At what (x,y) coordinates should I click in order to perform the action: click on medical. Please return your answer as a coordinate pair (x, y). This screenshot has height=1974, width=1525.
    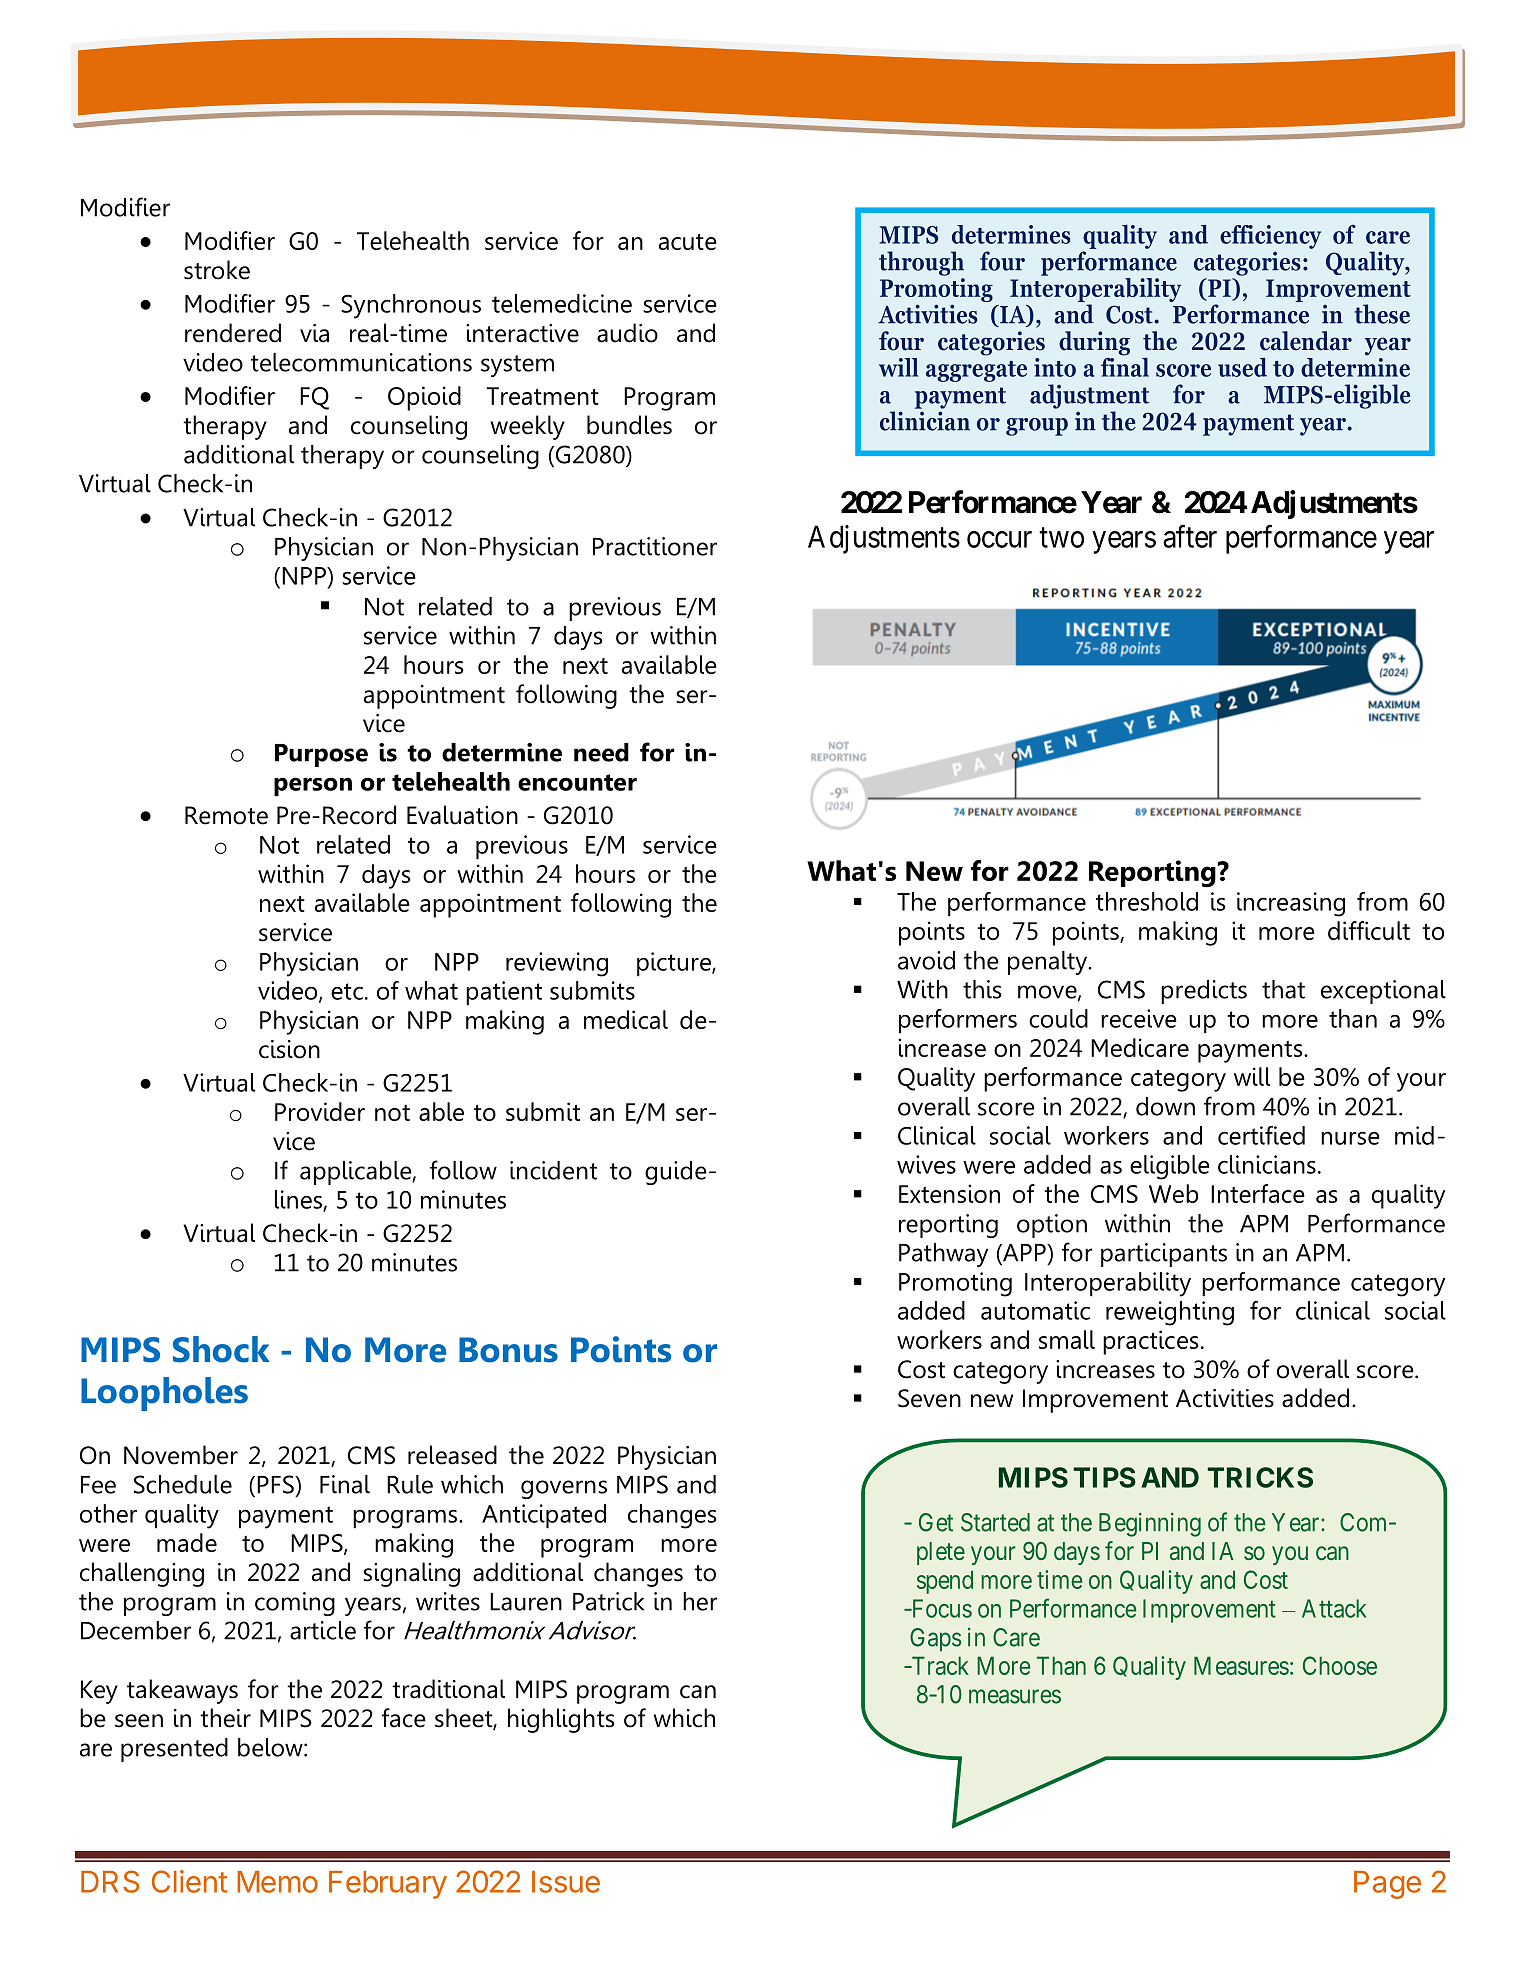
    Looking at the image, I should click on (626, 1019).
